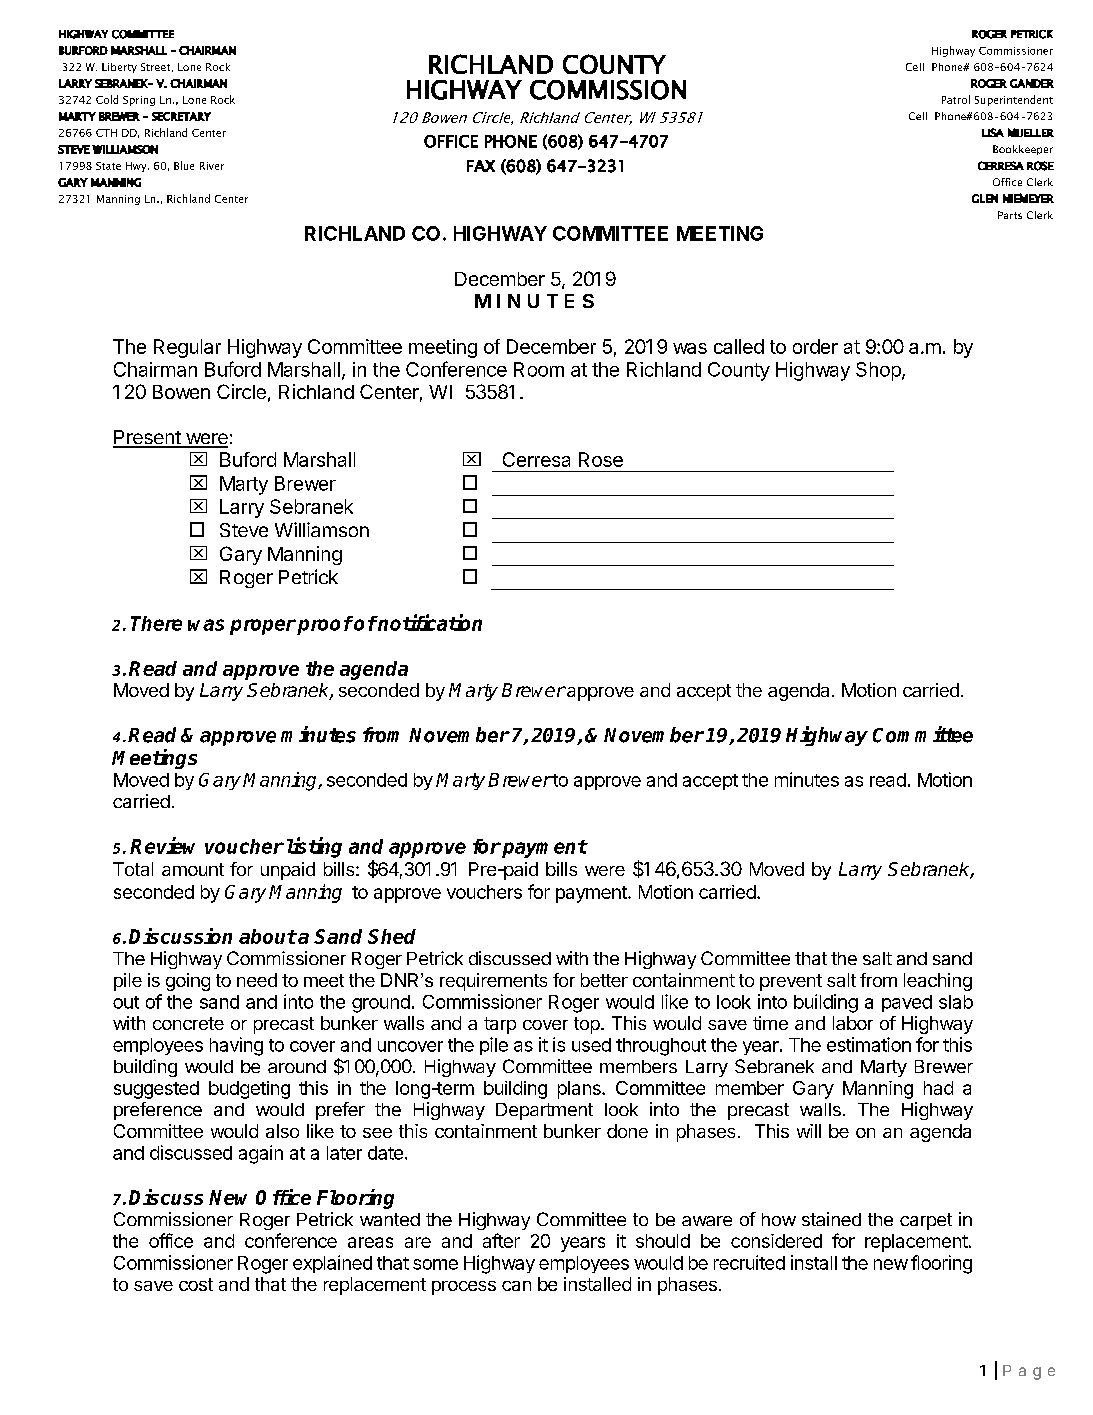  Describe the element at coordinates (956, 99) in the document. I see `Patrol` at that location.
